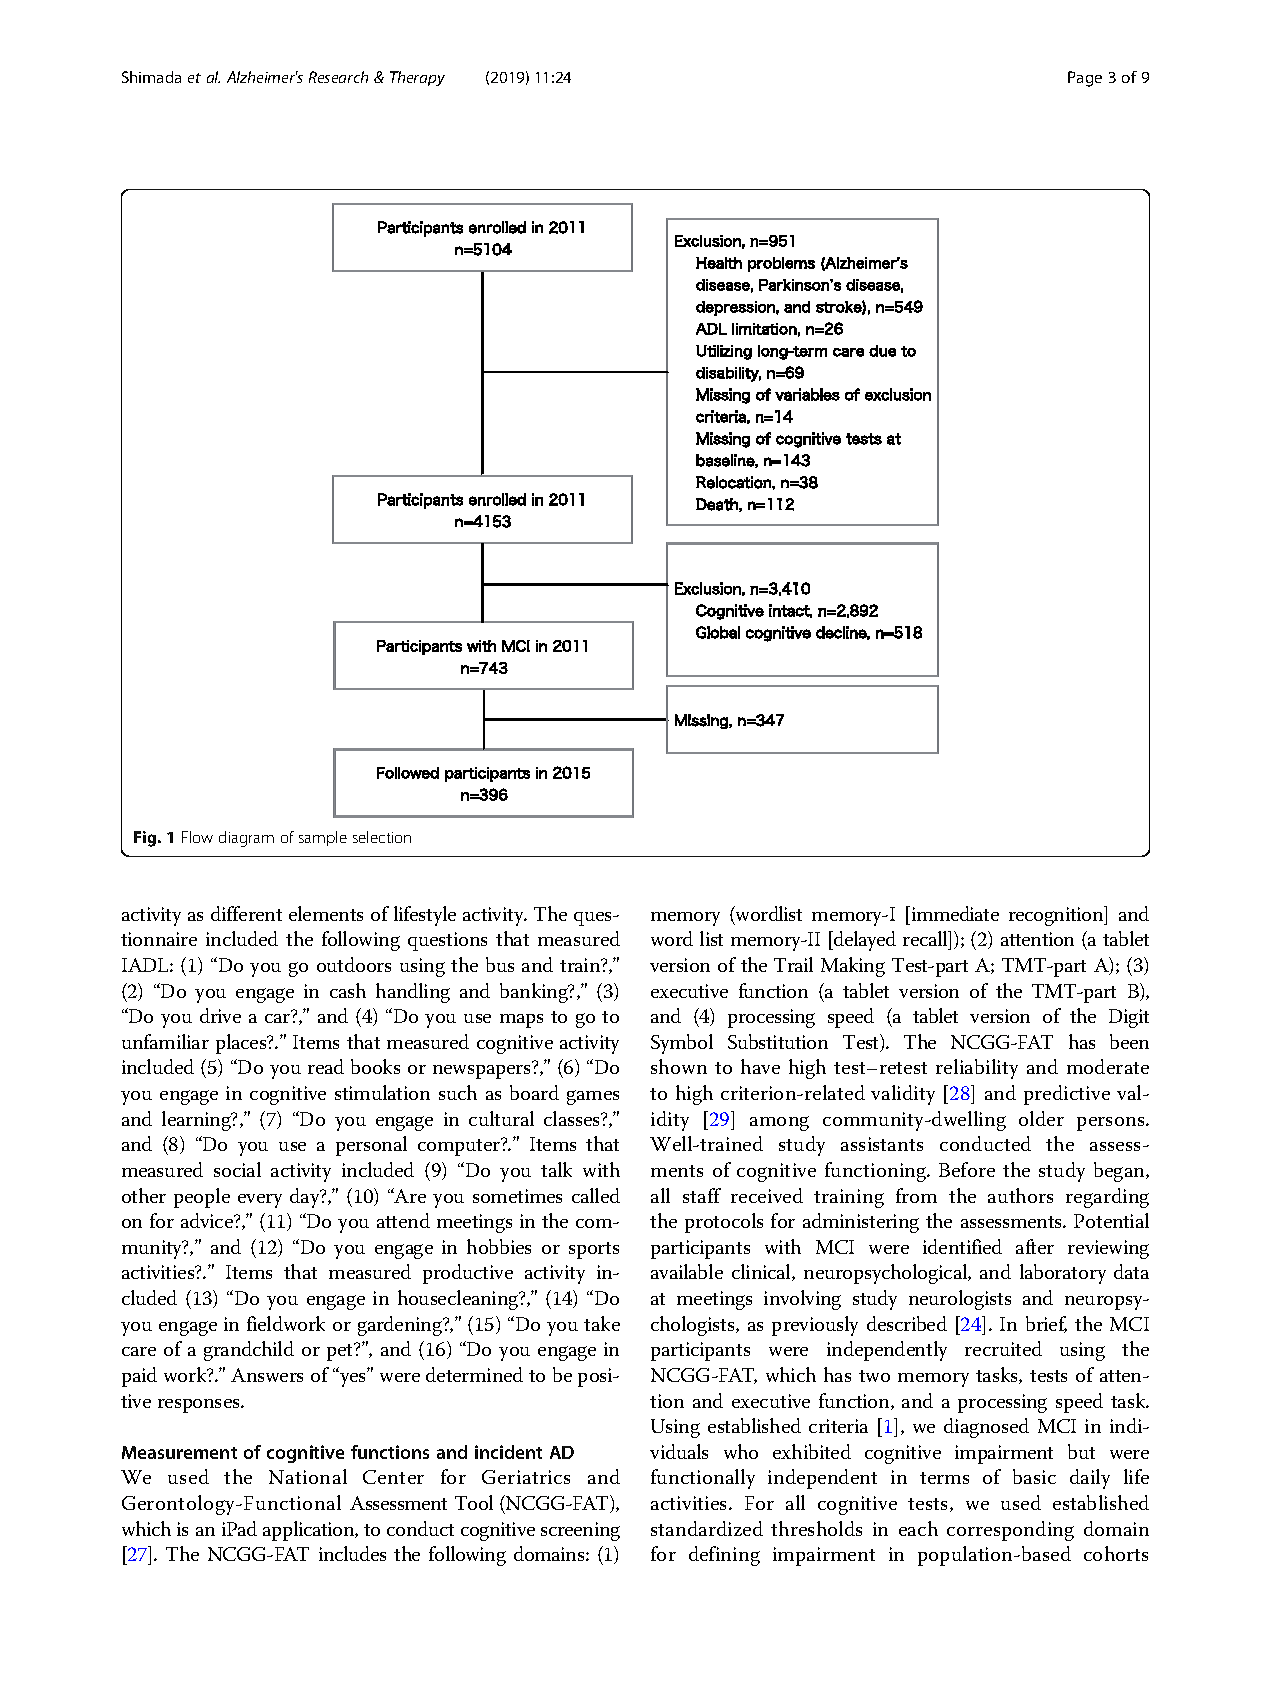  What do you see at coordinates (323, 838) in the screenshot?
I see `sample` at bounding box center [323, 838].
